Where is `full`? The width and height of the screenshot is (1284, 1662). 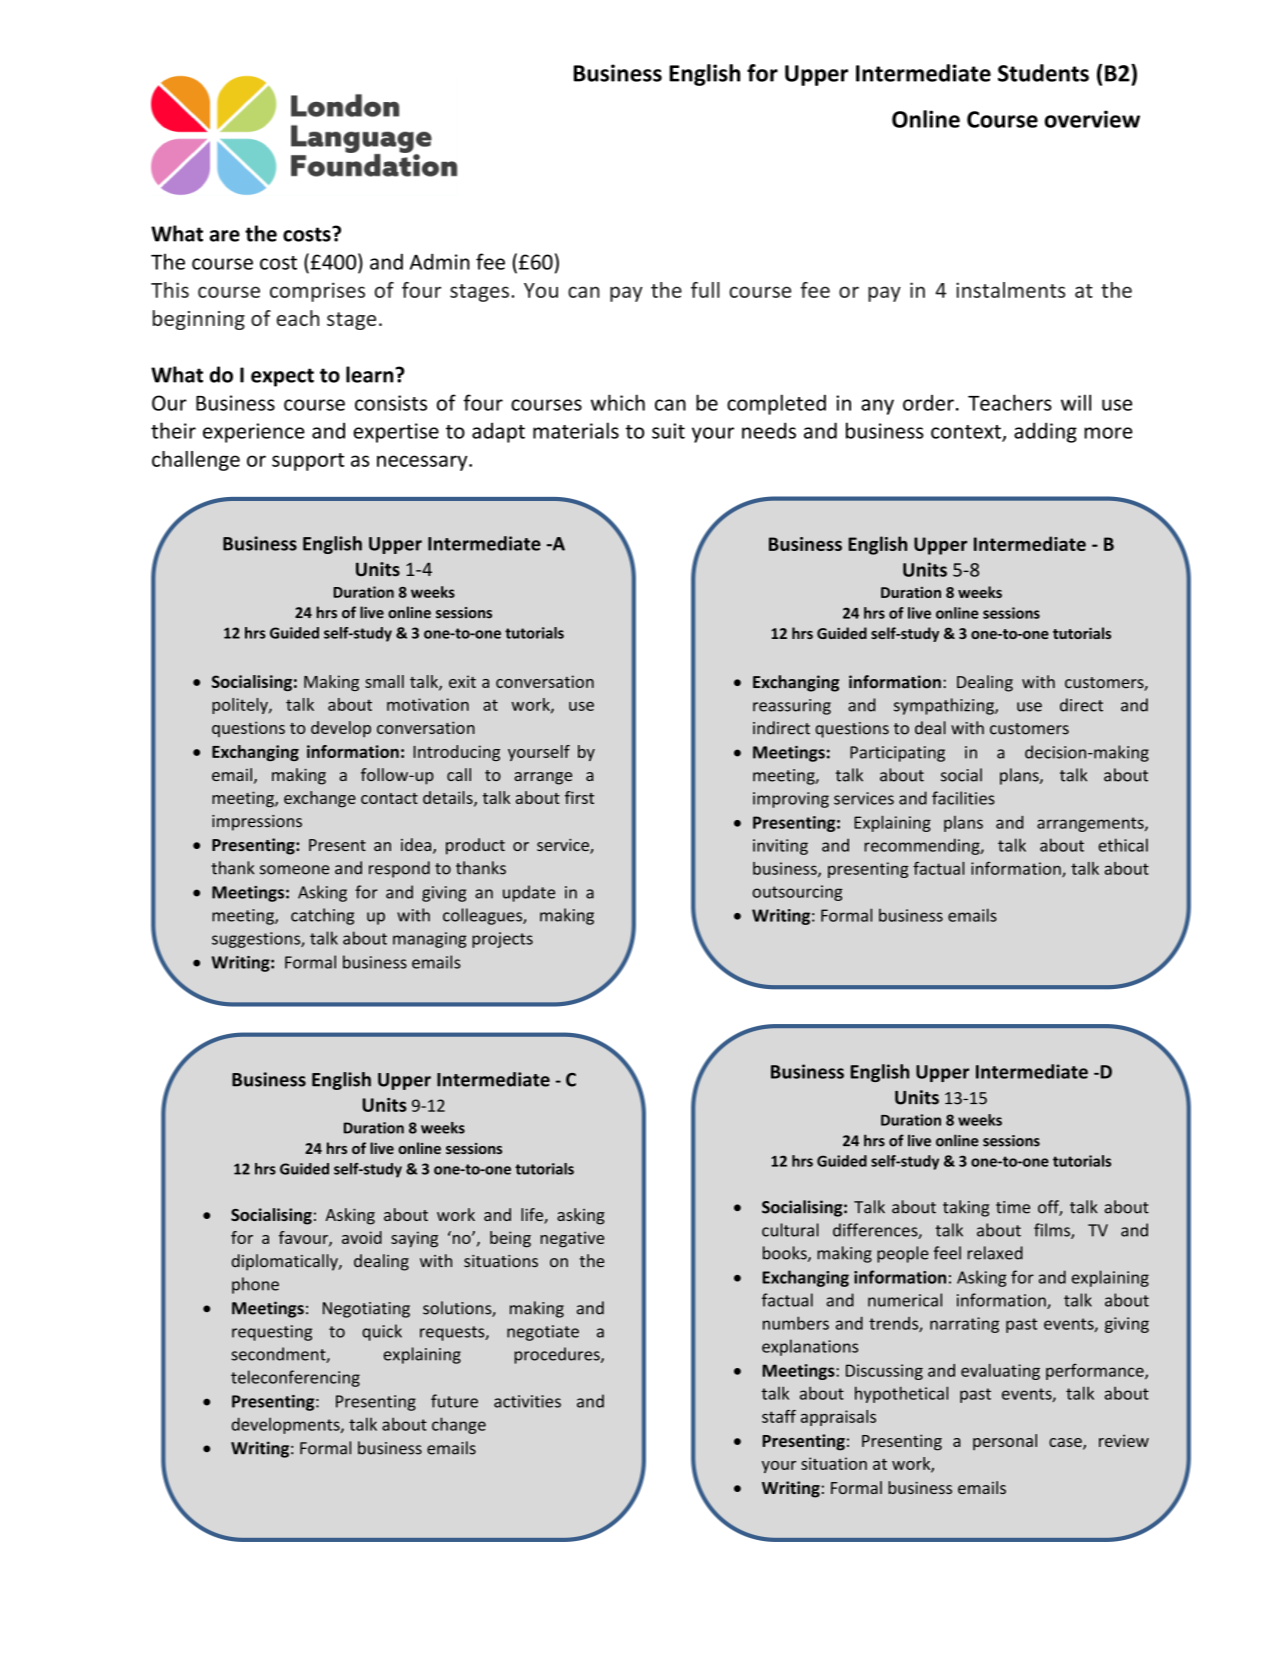 full is located at coordinates (705, 290).
